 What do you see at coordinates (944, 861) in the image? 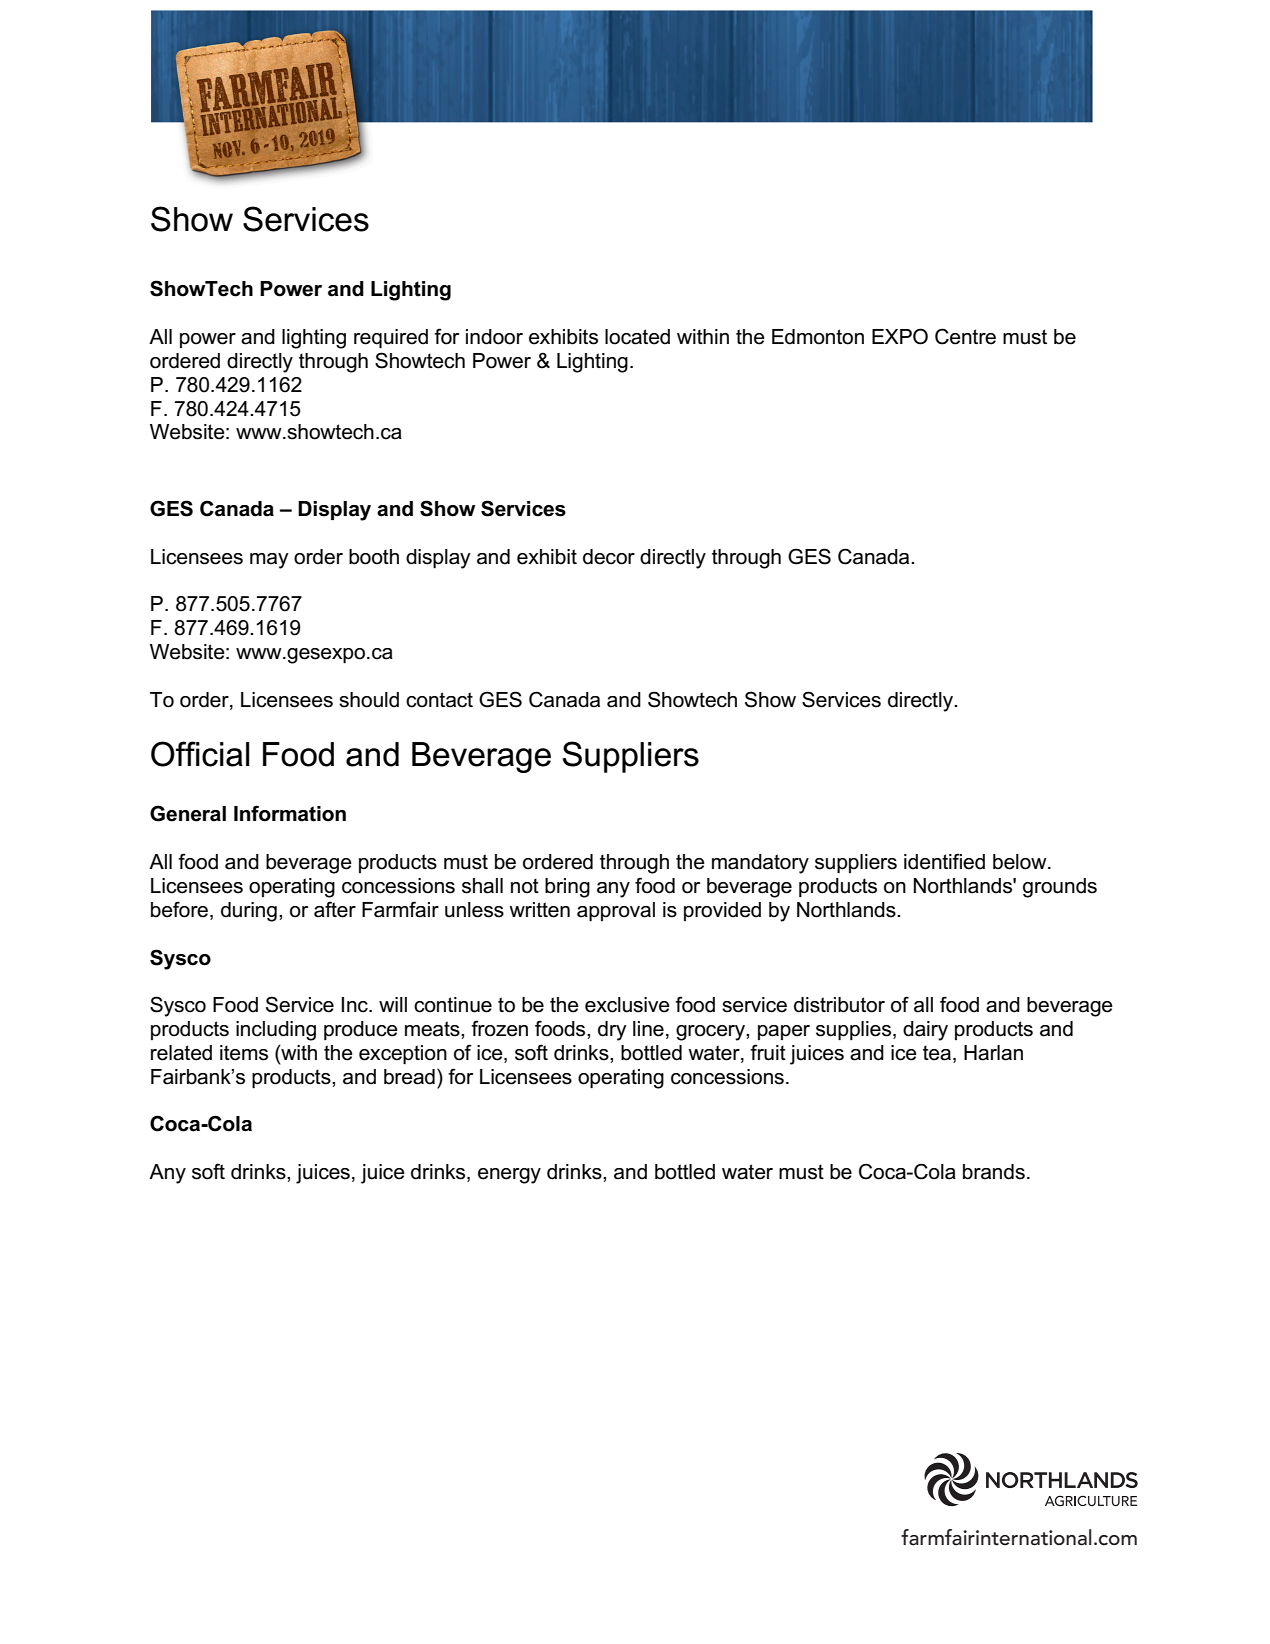
I see `identified` at bounding box center [944, 861].
